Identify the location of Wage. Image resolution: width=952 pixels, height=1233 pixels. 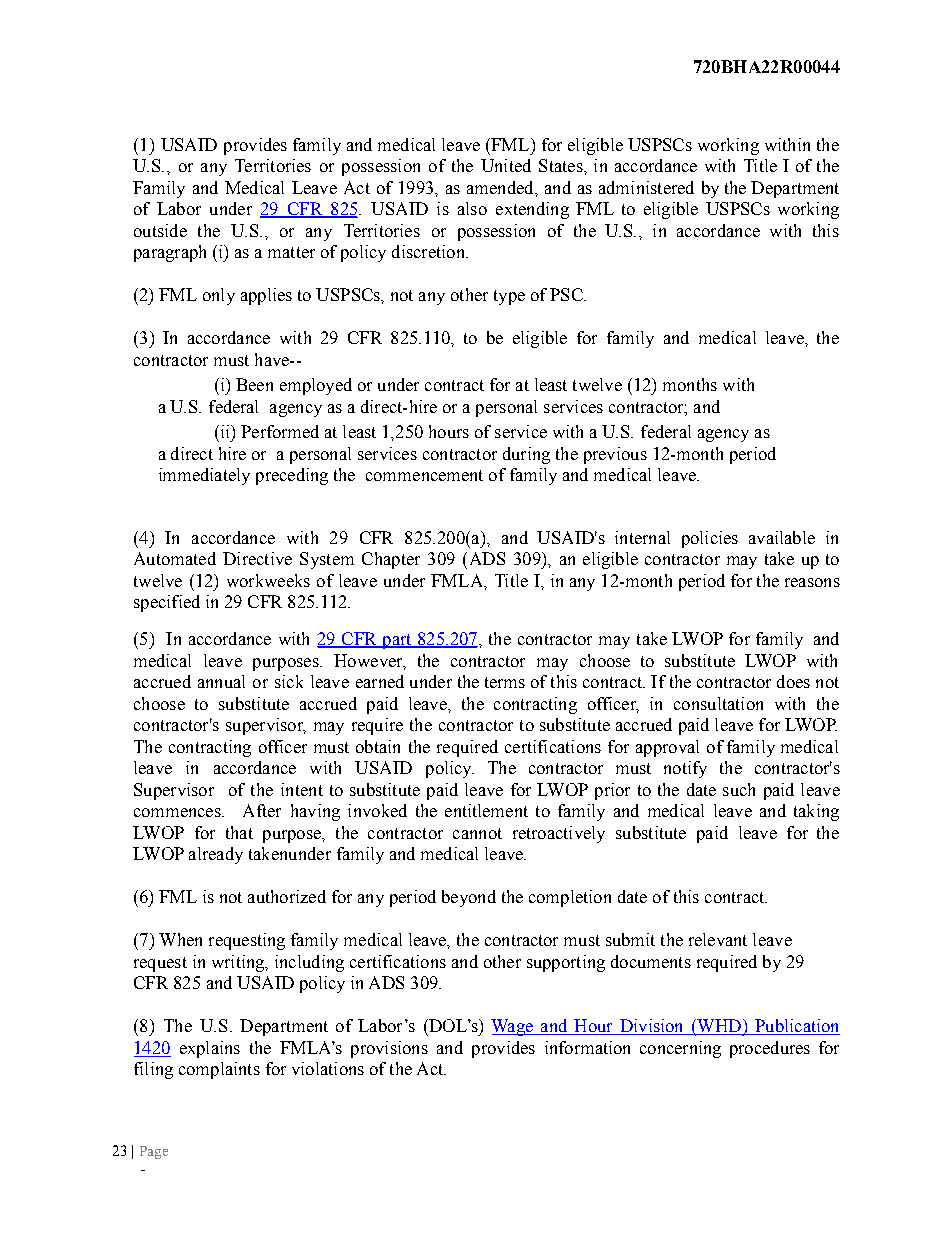
(513, 1027).
